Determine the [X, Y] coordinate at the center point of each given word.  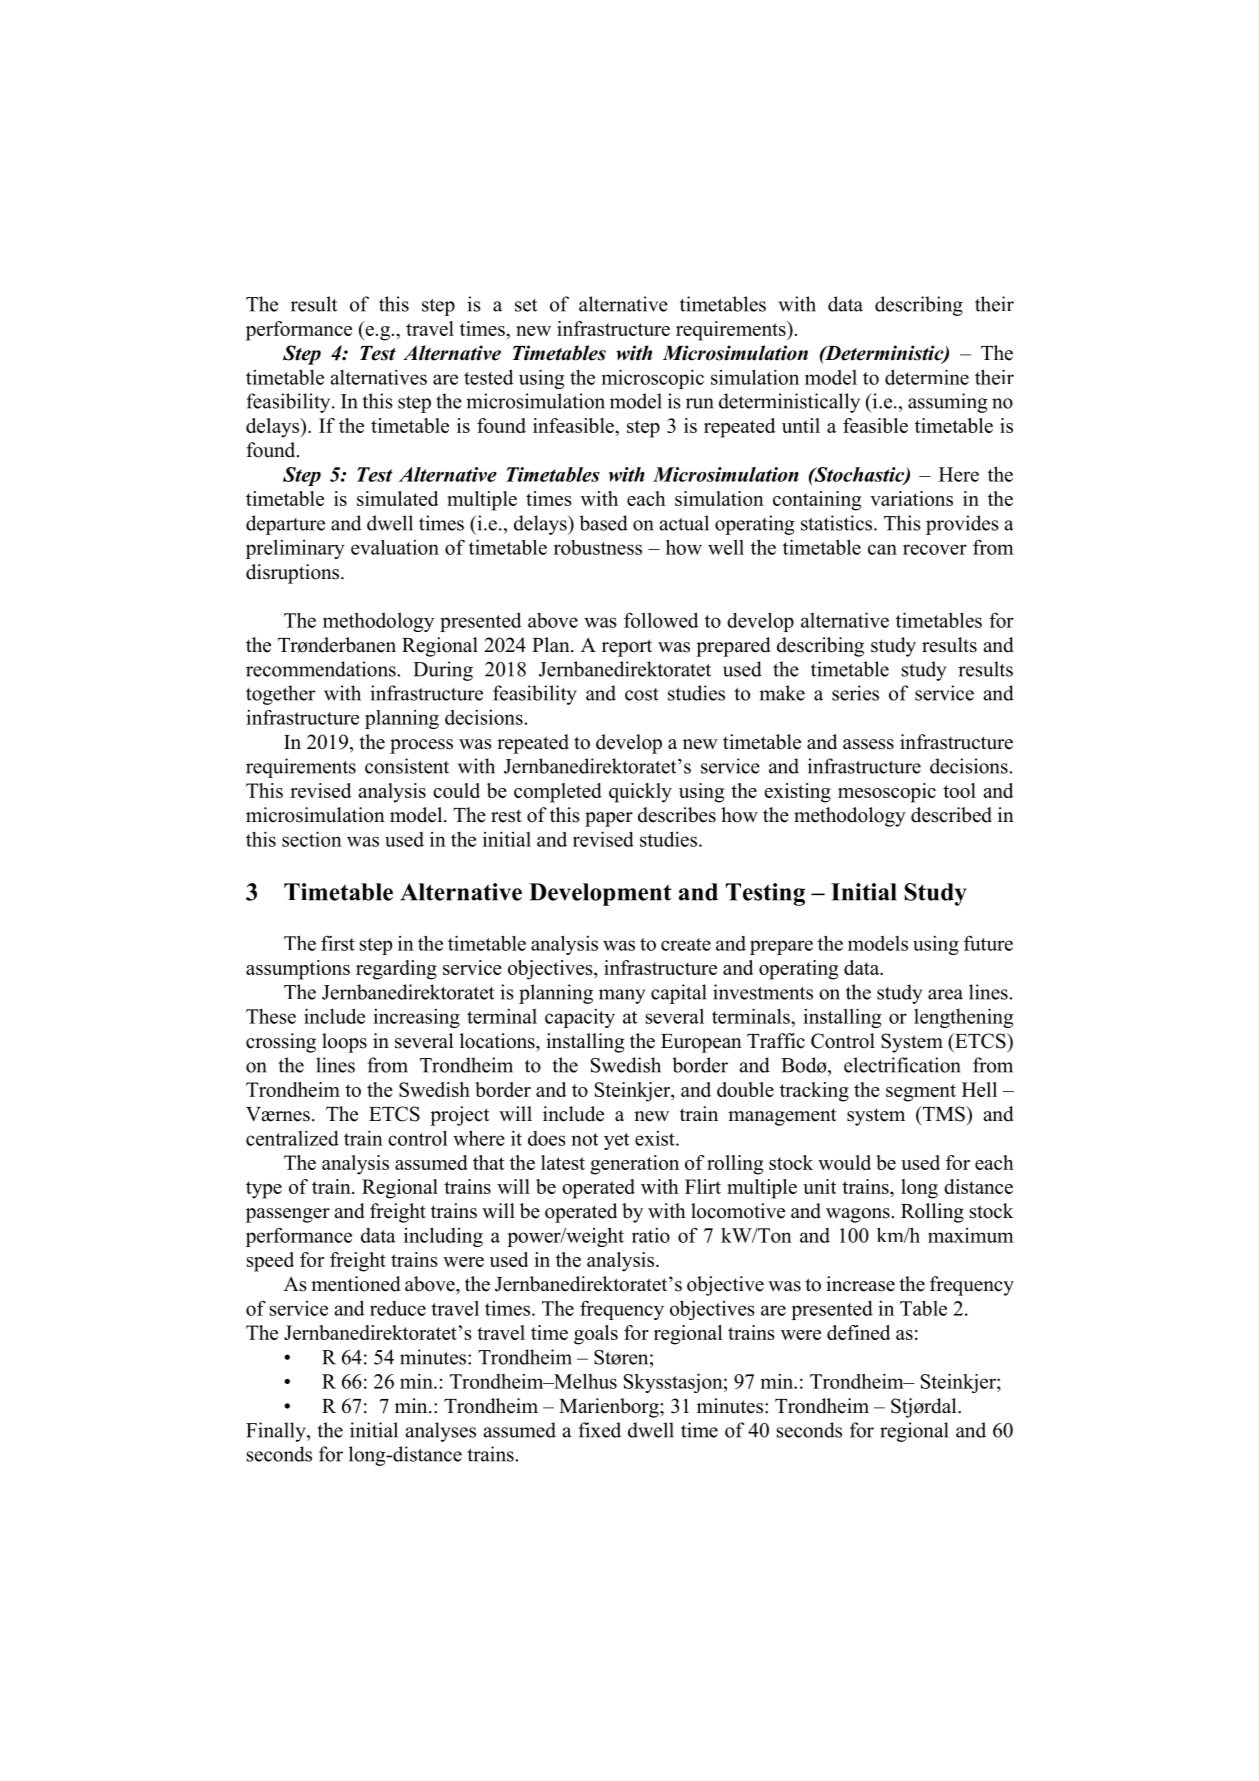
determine [927, 377]
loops [344, 1043]
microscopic [653, 379]
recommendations [321, 669]
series [855, 693]
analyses [441, 1432]
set [526, 305]
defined [858, 1332]
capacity [580, 1018]
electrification [902, 1065]
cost [642, 694]
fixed [600, 1430]
